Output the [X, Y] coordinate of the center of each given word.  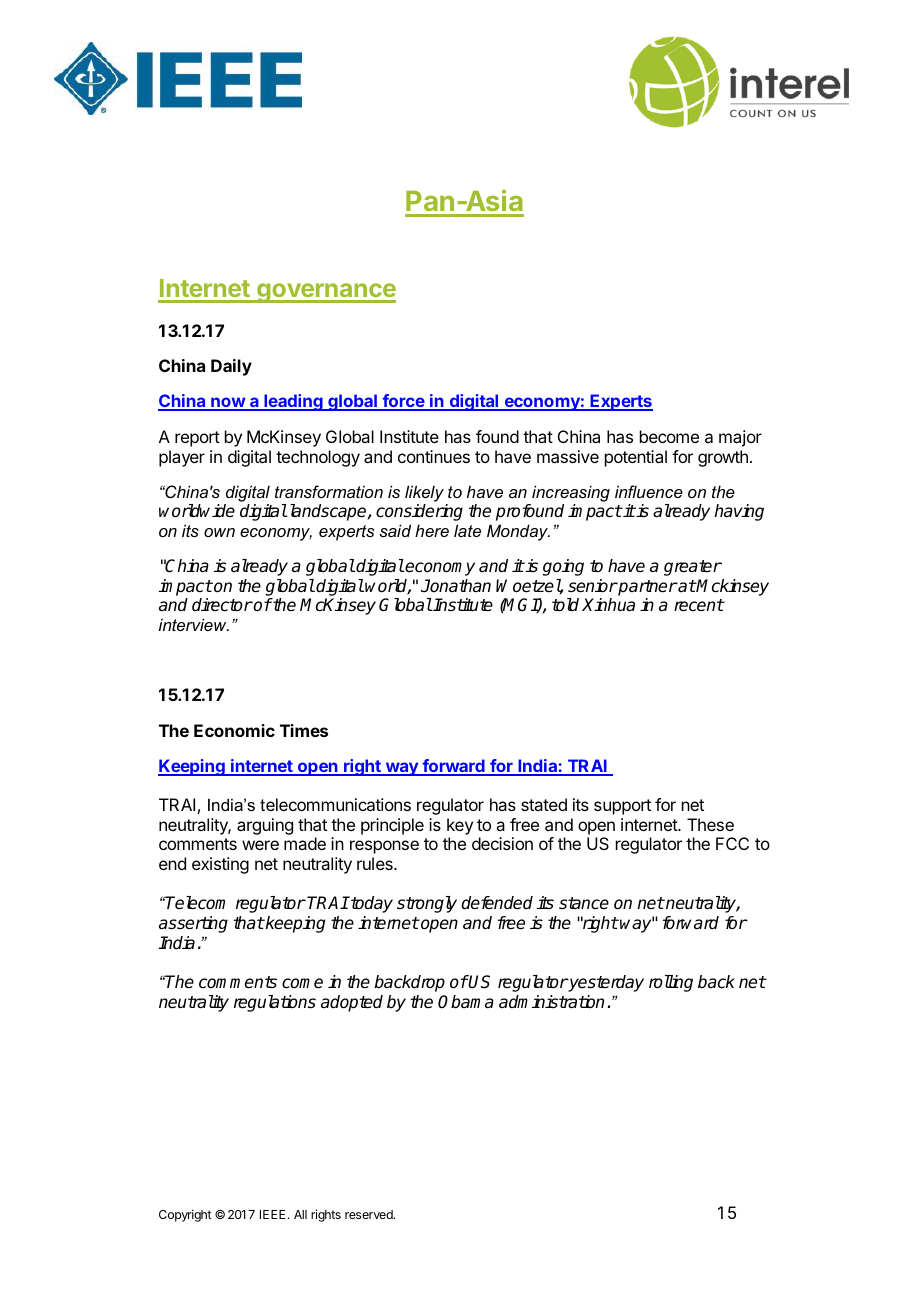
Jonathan [456, 586]
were [260, 845]
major [740, 438]
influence [649, 491]
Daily [231, 367]
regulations [275, 1003]
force [403, 402]
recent [699, 605]
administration [551, 1002]
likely [424, 493]
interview [194, 624]
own [219, 532]
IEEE [272, 1214]
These [710, 824]
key [460, 826]
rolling [671, 983]
